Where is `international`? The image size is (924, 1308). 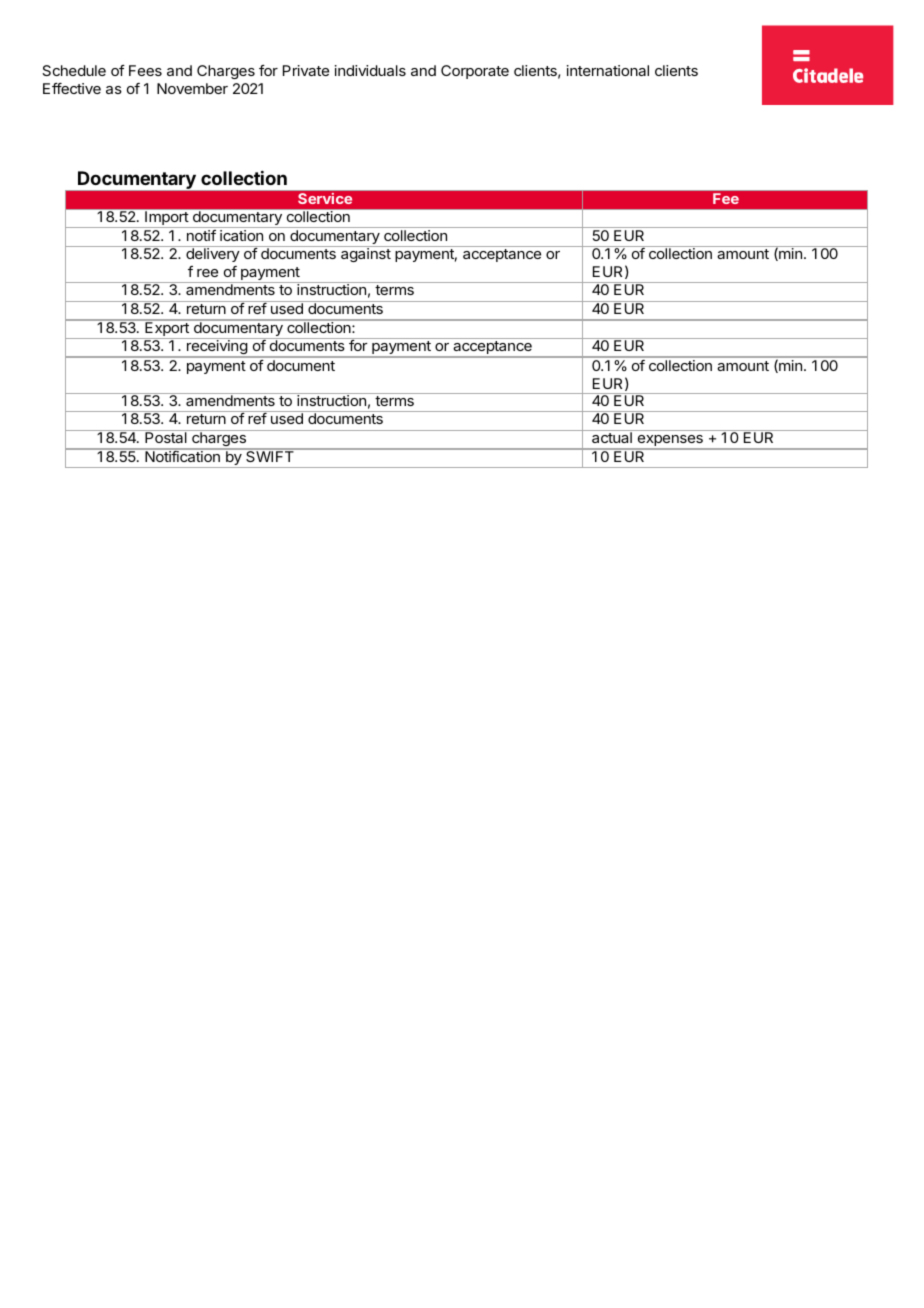
international is located at coordinates (608, 70).
